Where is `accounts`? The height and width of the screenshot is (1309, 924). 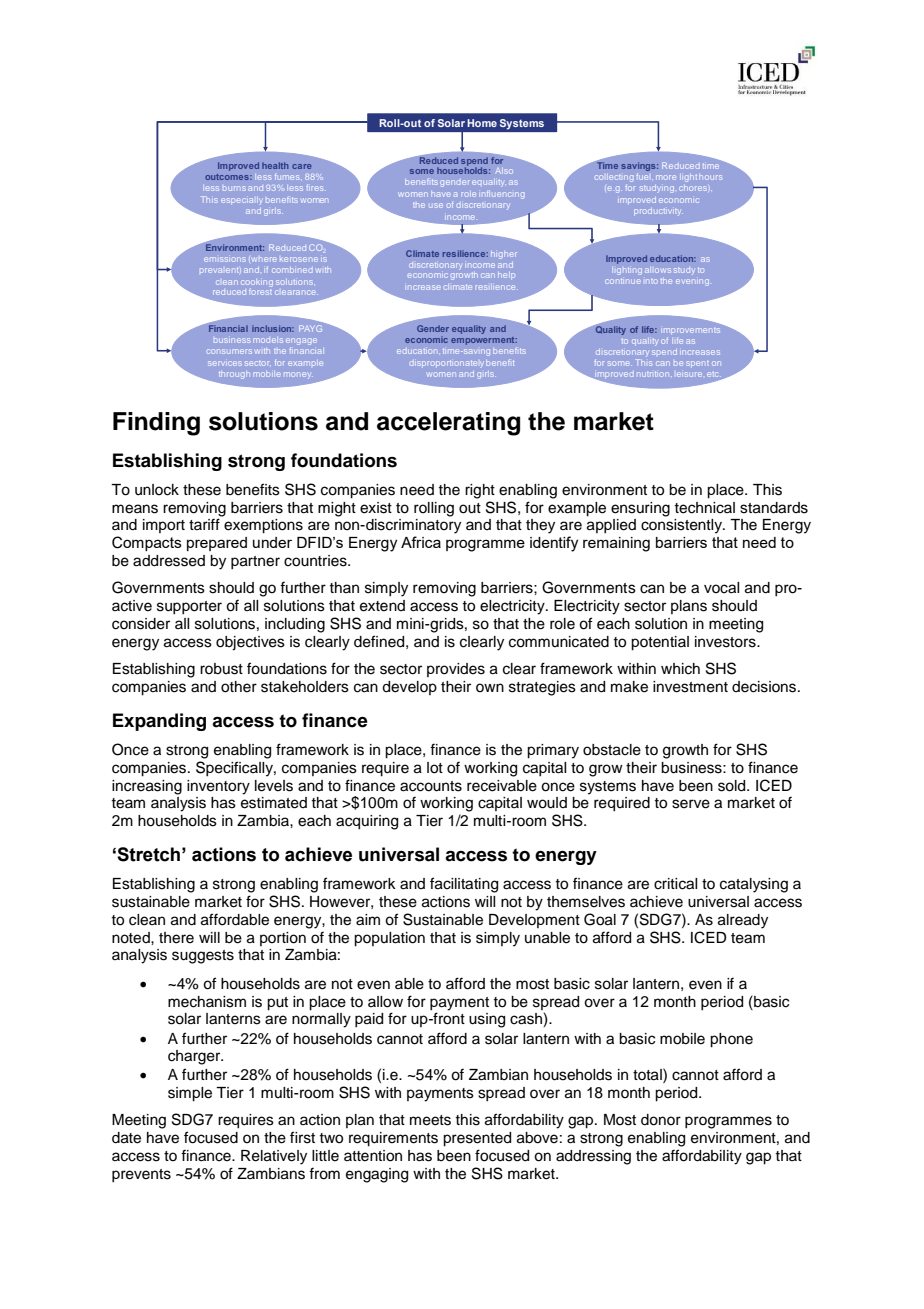
accounts is located at coordinates (431, 786).
